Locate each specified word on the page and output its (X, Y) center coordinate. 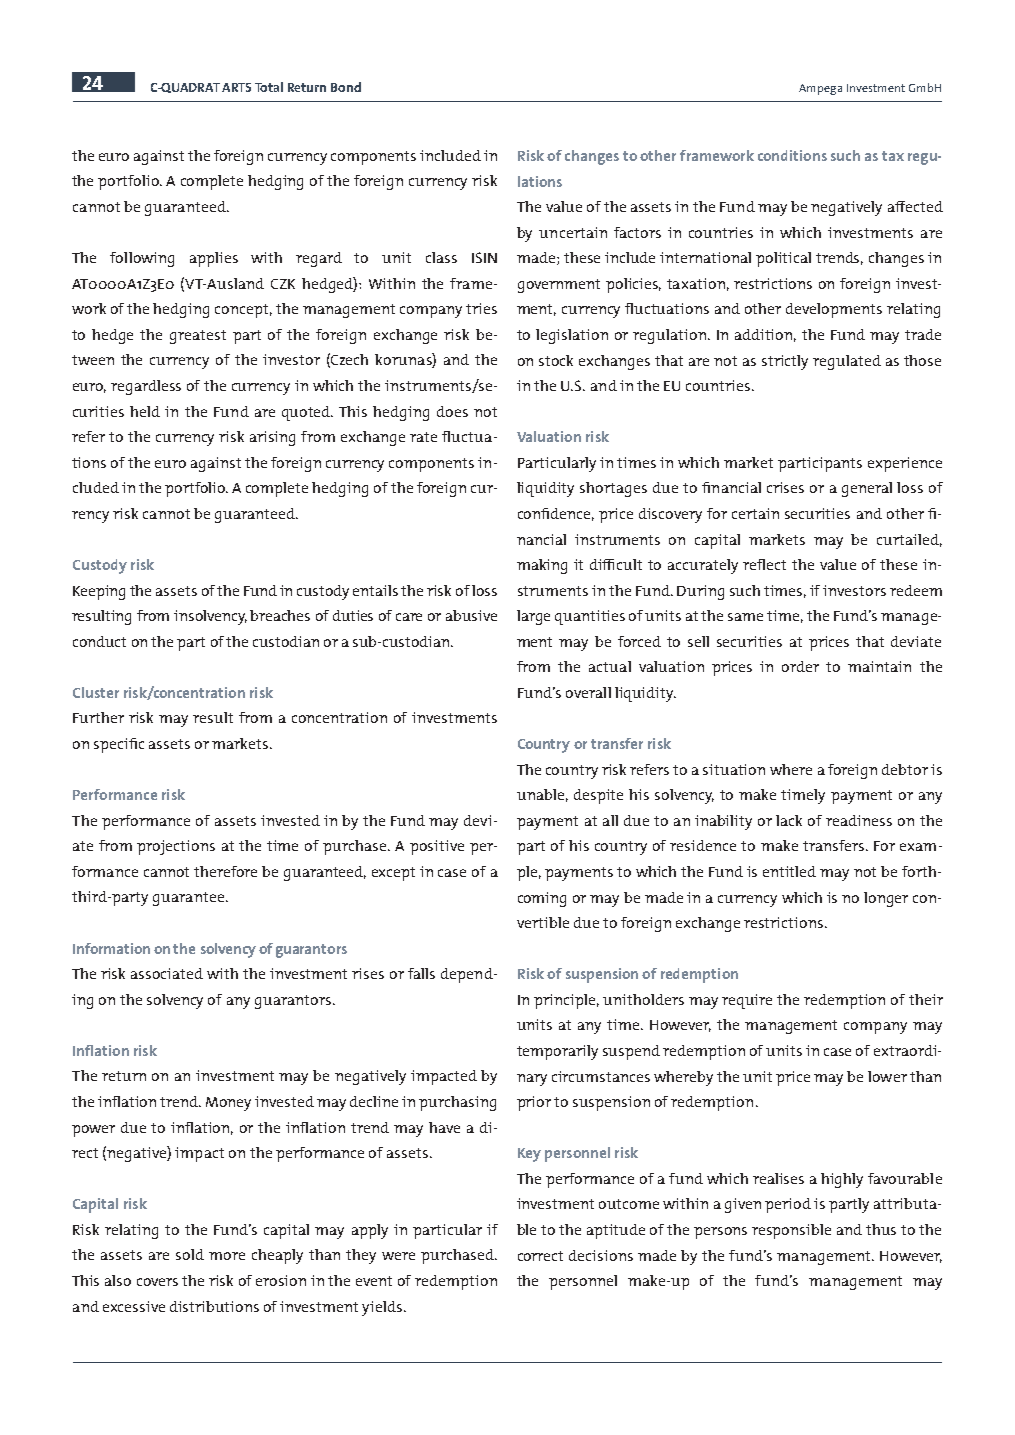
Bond (346, 87)
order (800, 666)
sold (190, 1254)
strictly (785, 362)
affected (915, 206)
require (747, 1001)
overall (588, 692)
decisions (601, 1255)
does (452, 411)
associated (167, 973)
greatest (198, 337)
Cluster (96, 692)
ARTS (236, 87)
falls (421, 973)
